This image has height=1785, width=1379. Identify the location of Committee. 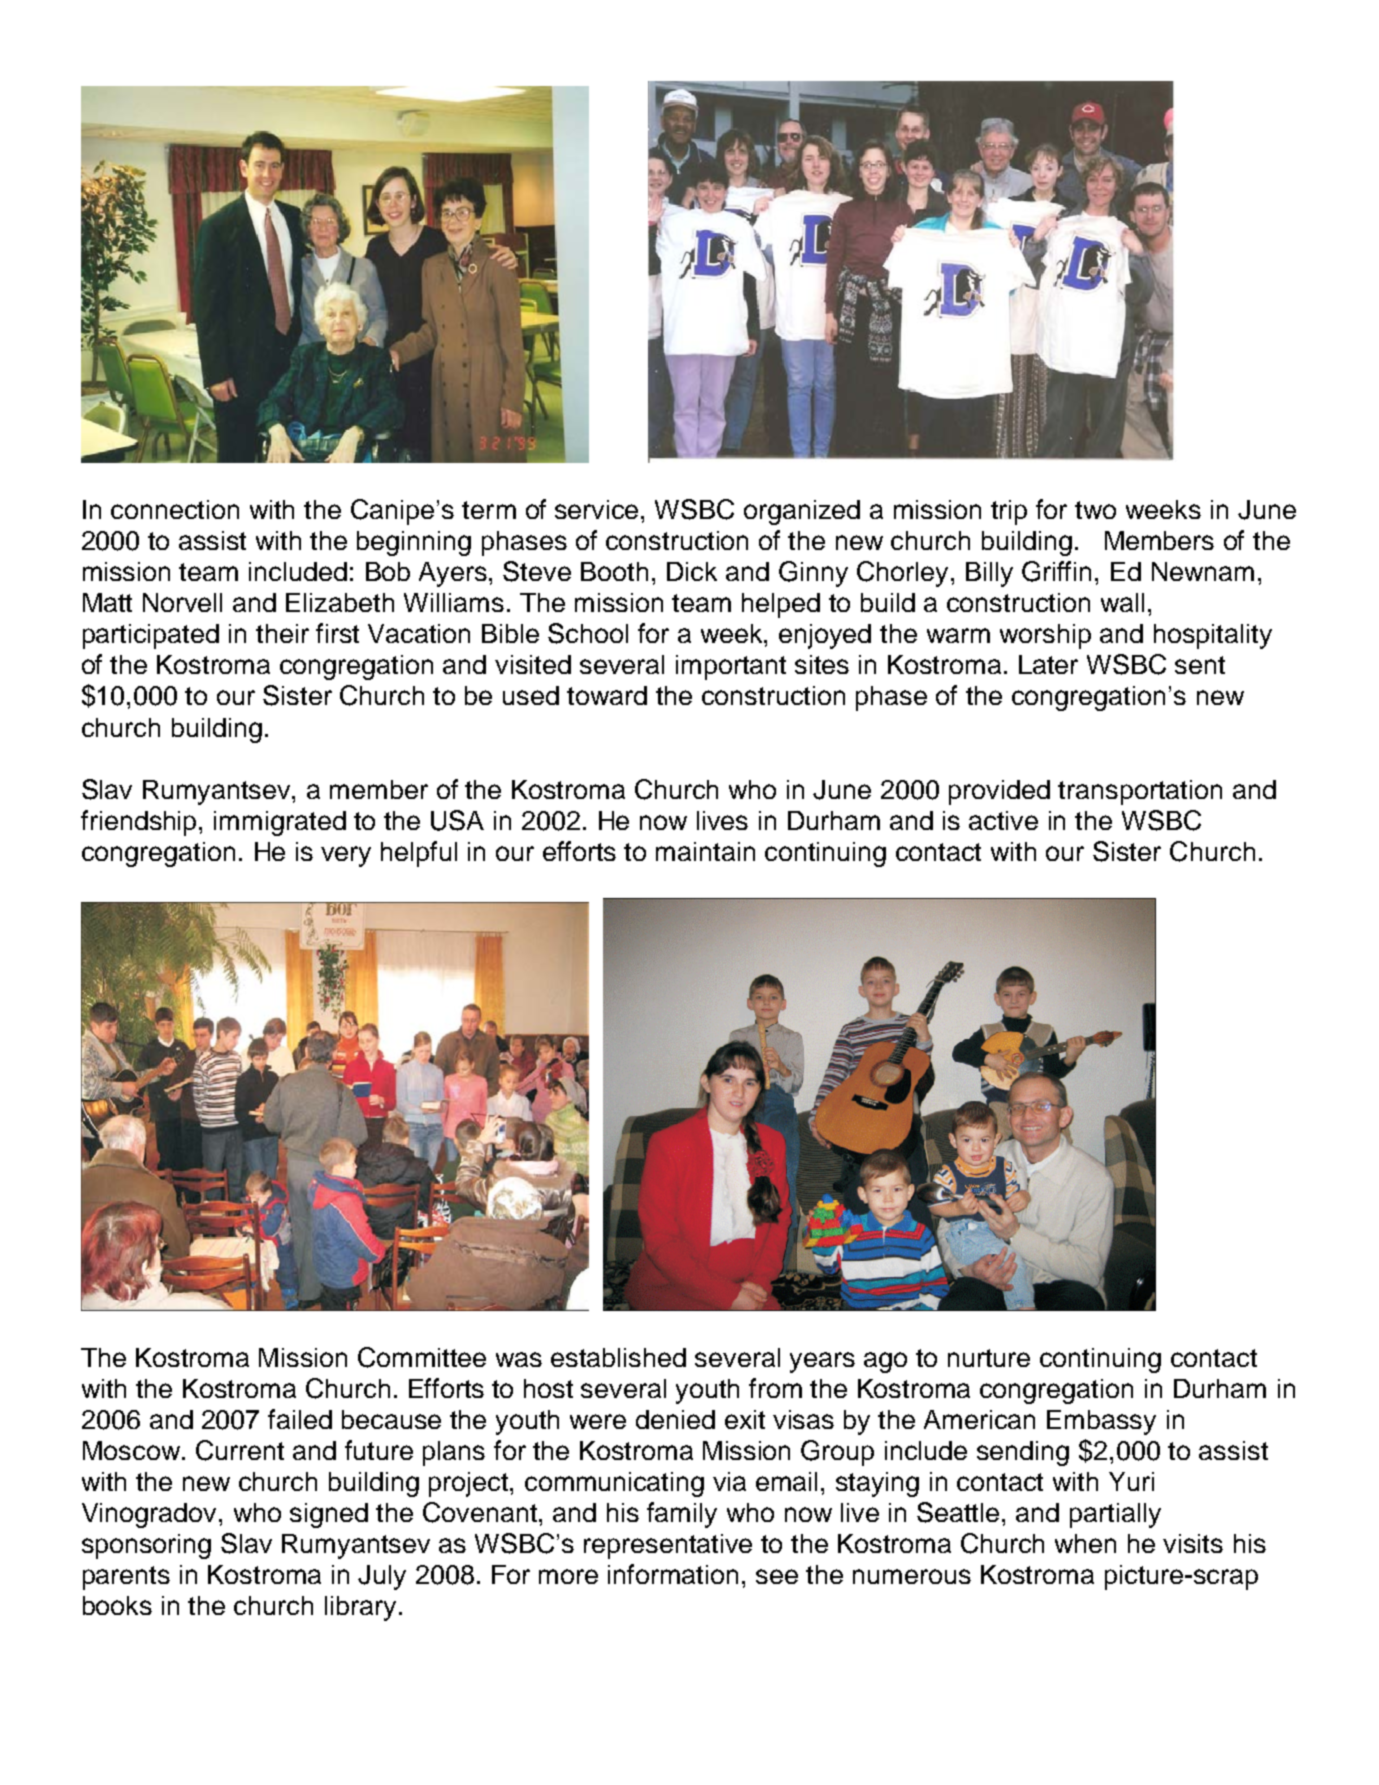
(422, 1357).
